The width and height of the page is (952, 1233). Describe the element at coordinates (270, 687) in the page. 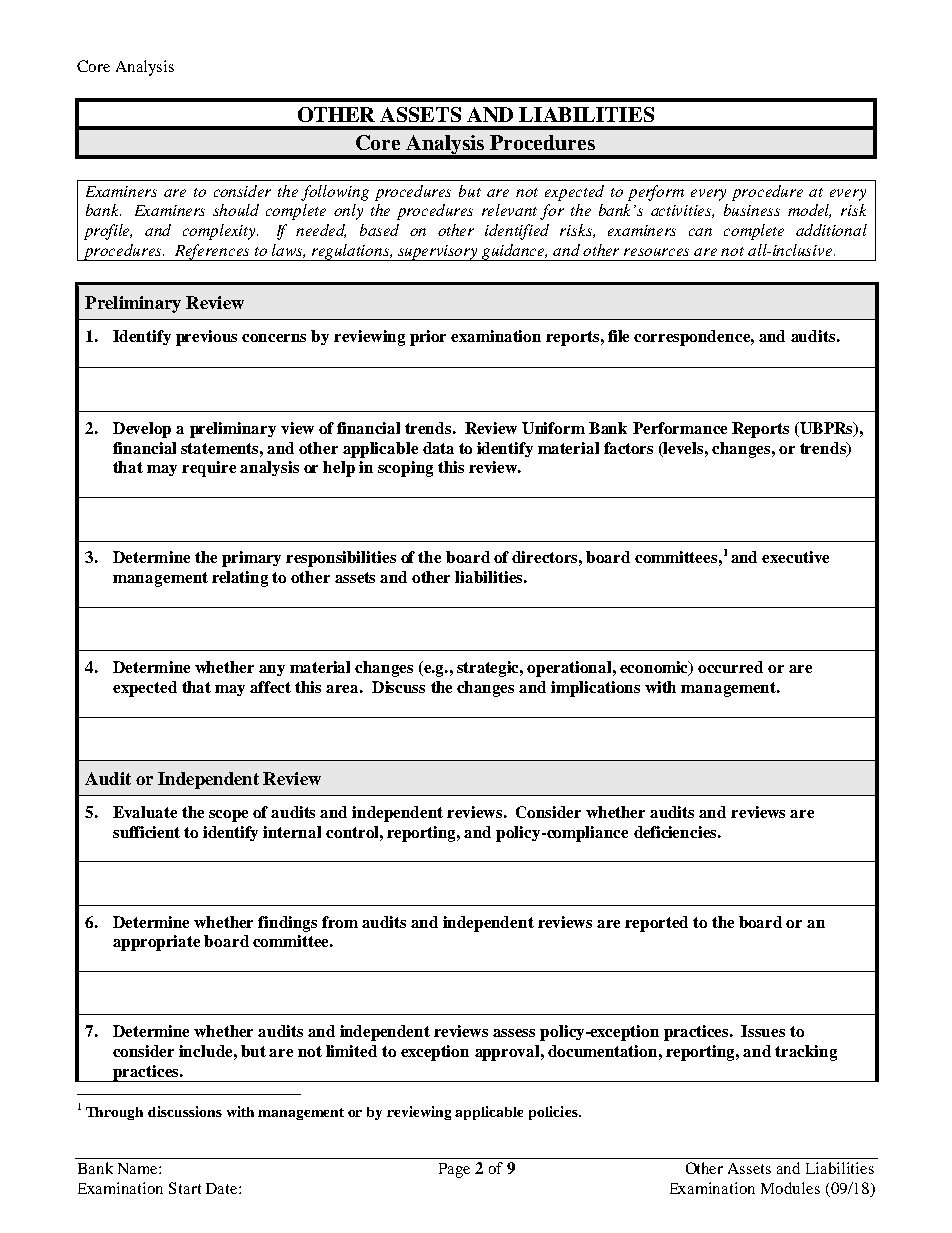

I see `affect` at that location.
